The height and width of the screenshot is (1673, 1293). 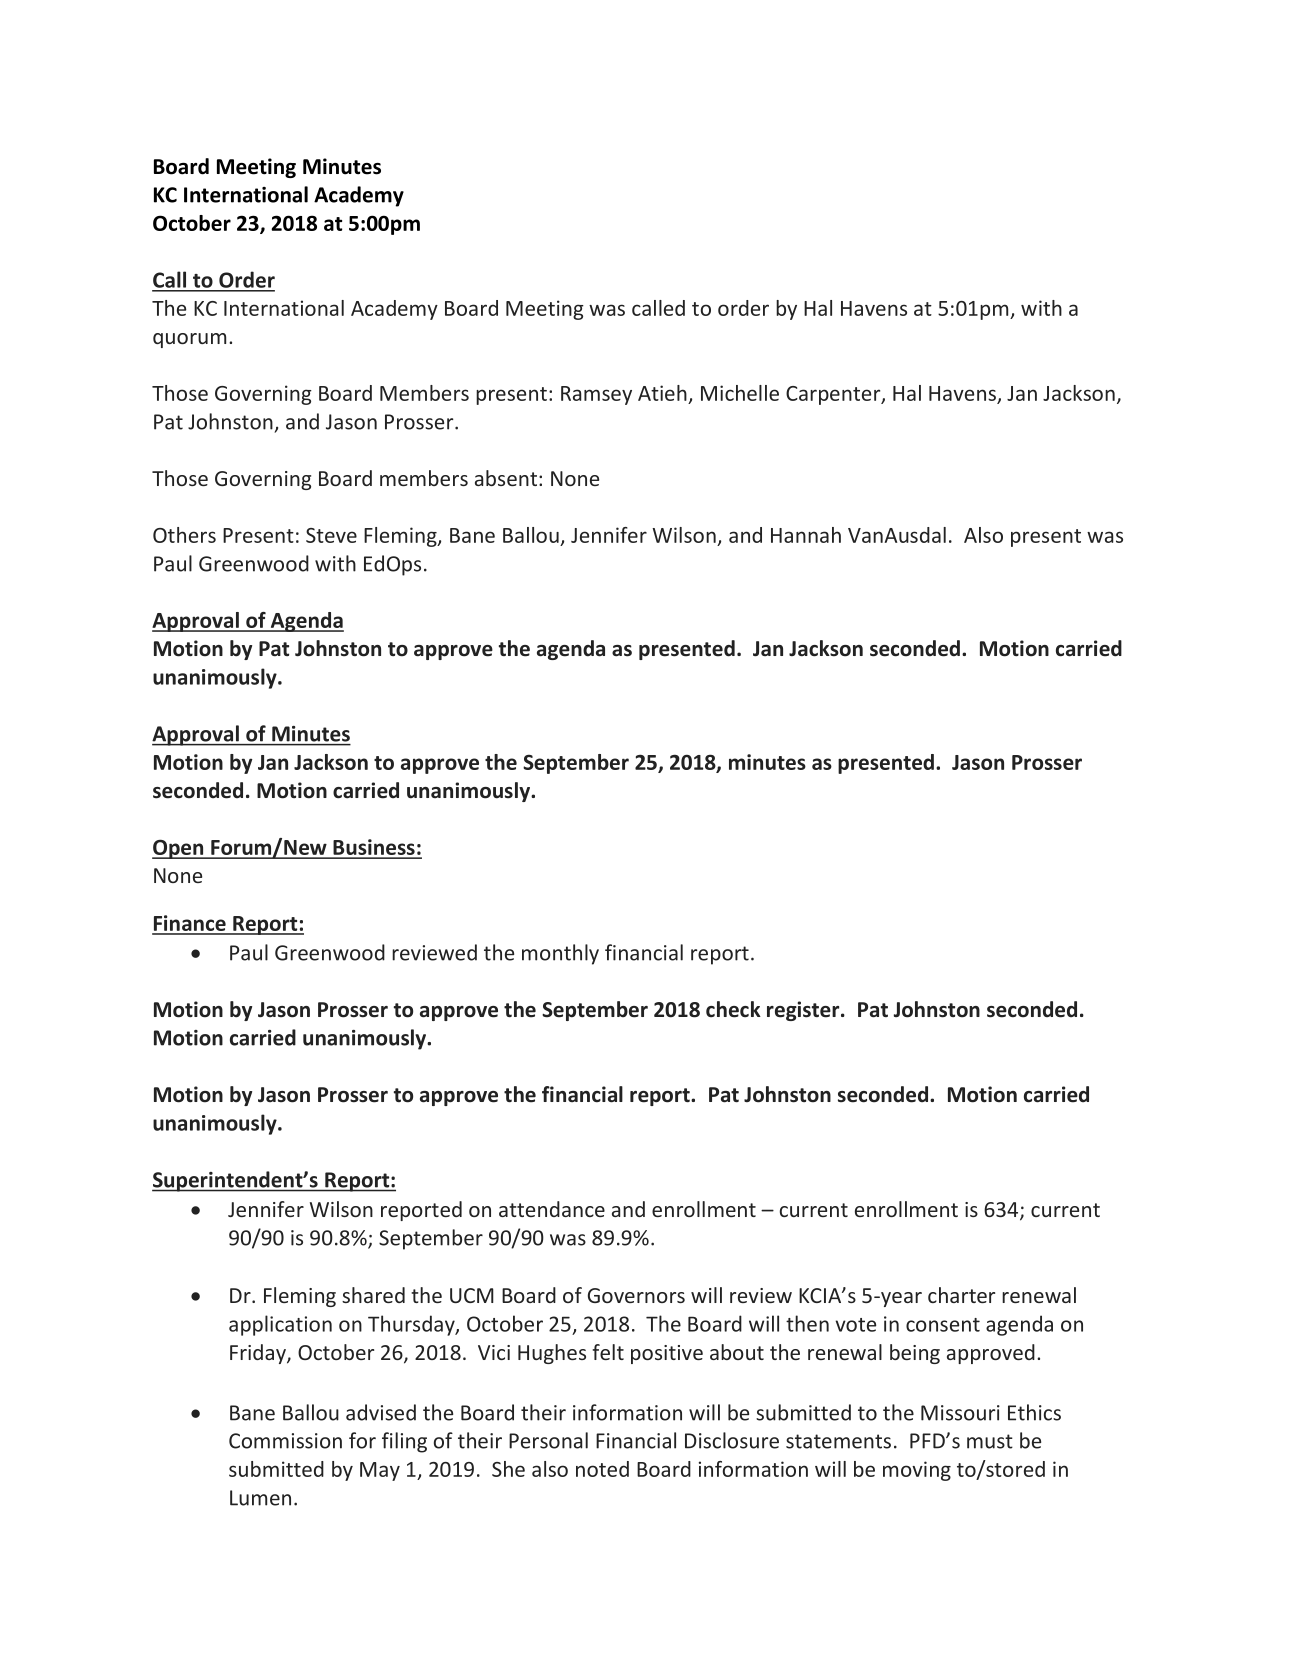 What do you see at coordinates (596, 395) in the screenshot?
I see `Ramsey` at bounding box center [596, 395].
